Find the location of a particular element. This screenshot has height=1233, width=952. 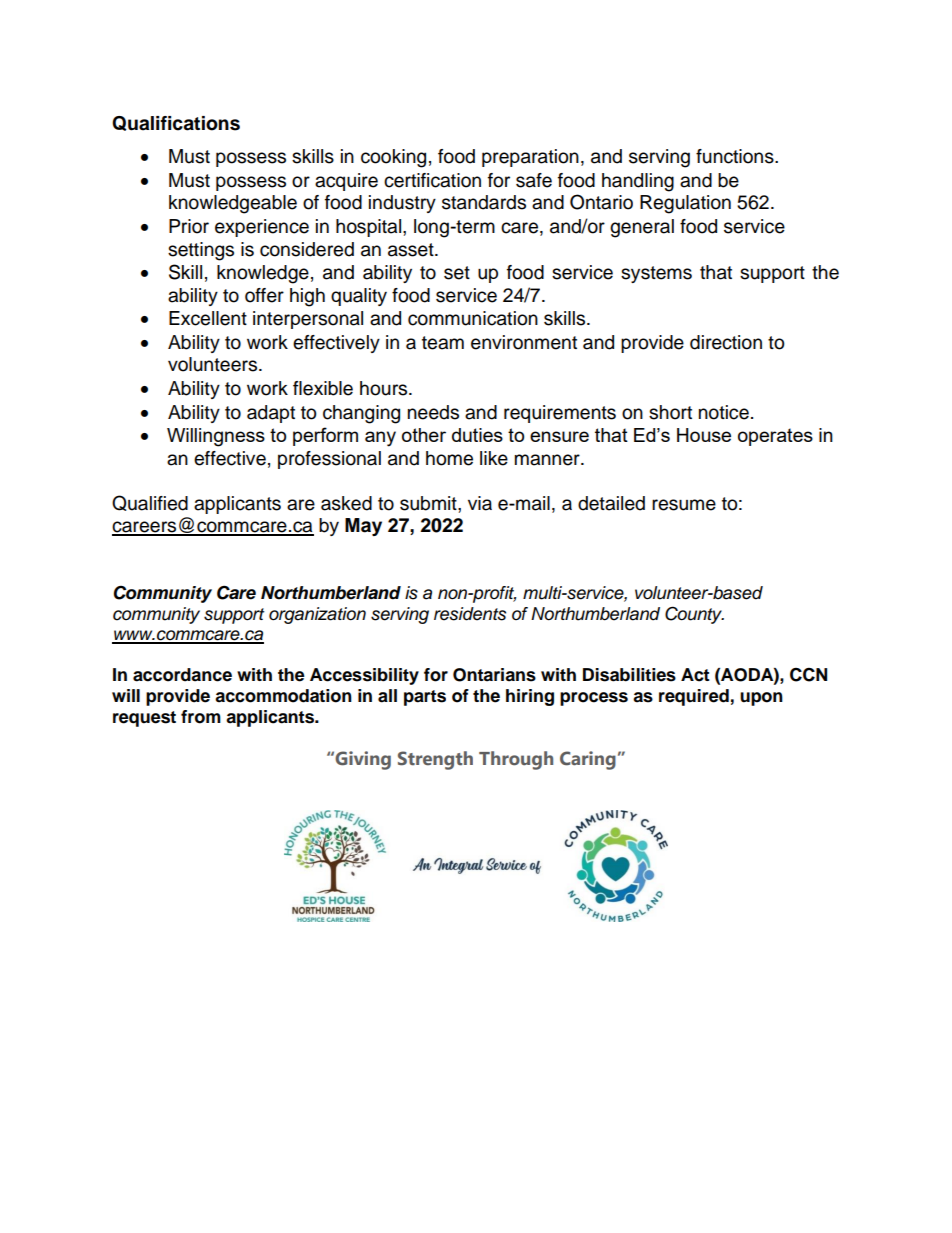

via is located at coordinates (480, 503).
